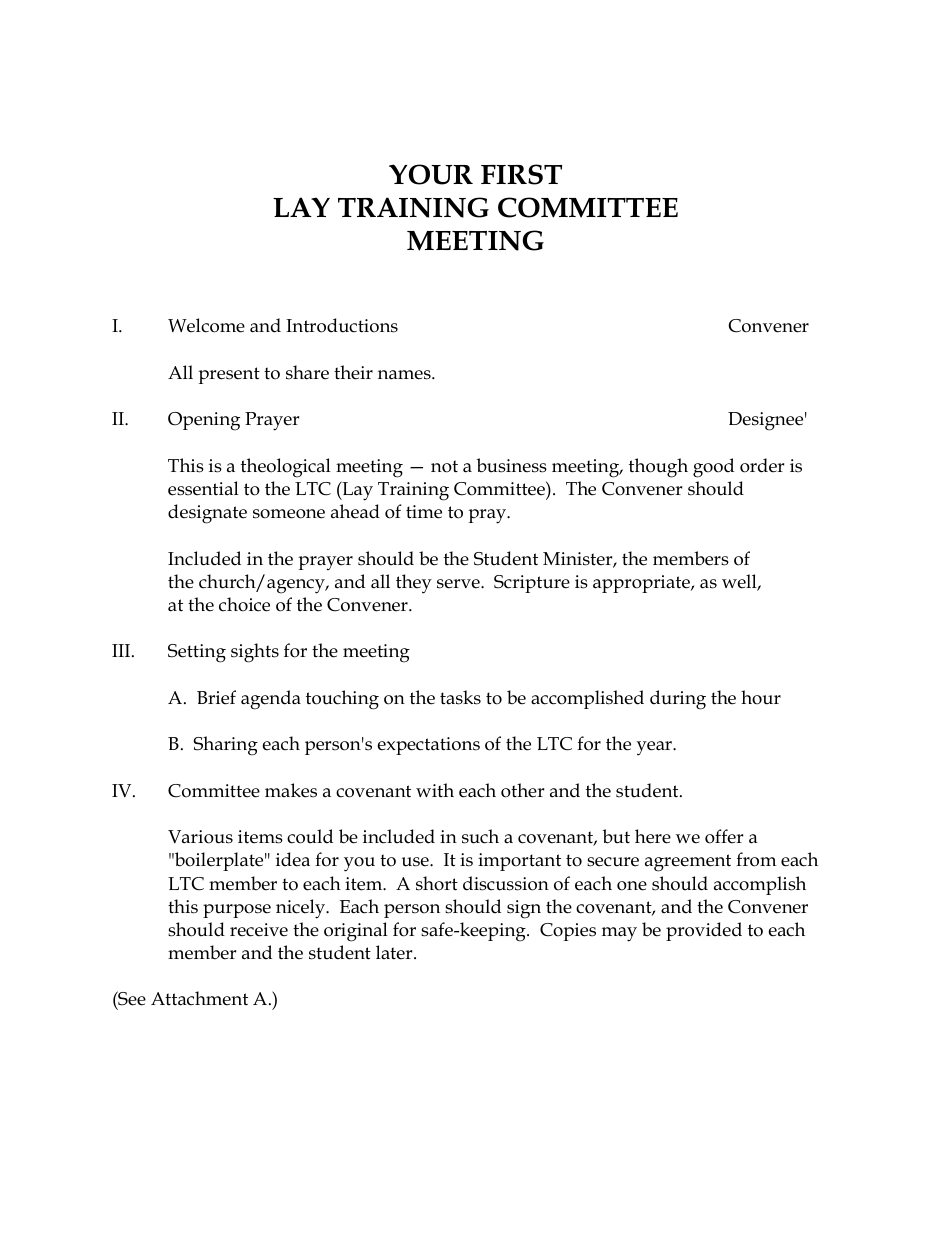 The height and width of the screenshot is (1233, 952). What do you see at coordinates (203, 488) in the screenshot?
I see `essential` at bounding box center [203, 488].
